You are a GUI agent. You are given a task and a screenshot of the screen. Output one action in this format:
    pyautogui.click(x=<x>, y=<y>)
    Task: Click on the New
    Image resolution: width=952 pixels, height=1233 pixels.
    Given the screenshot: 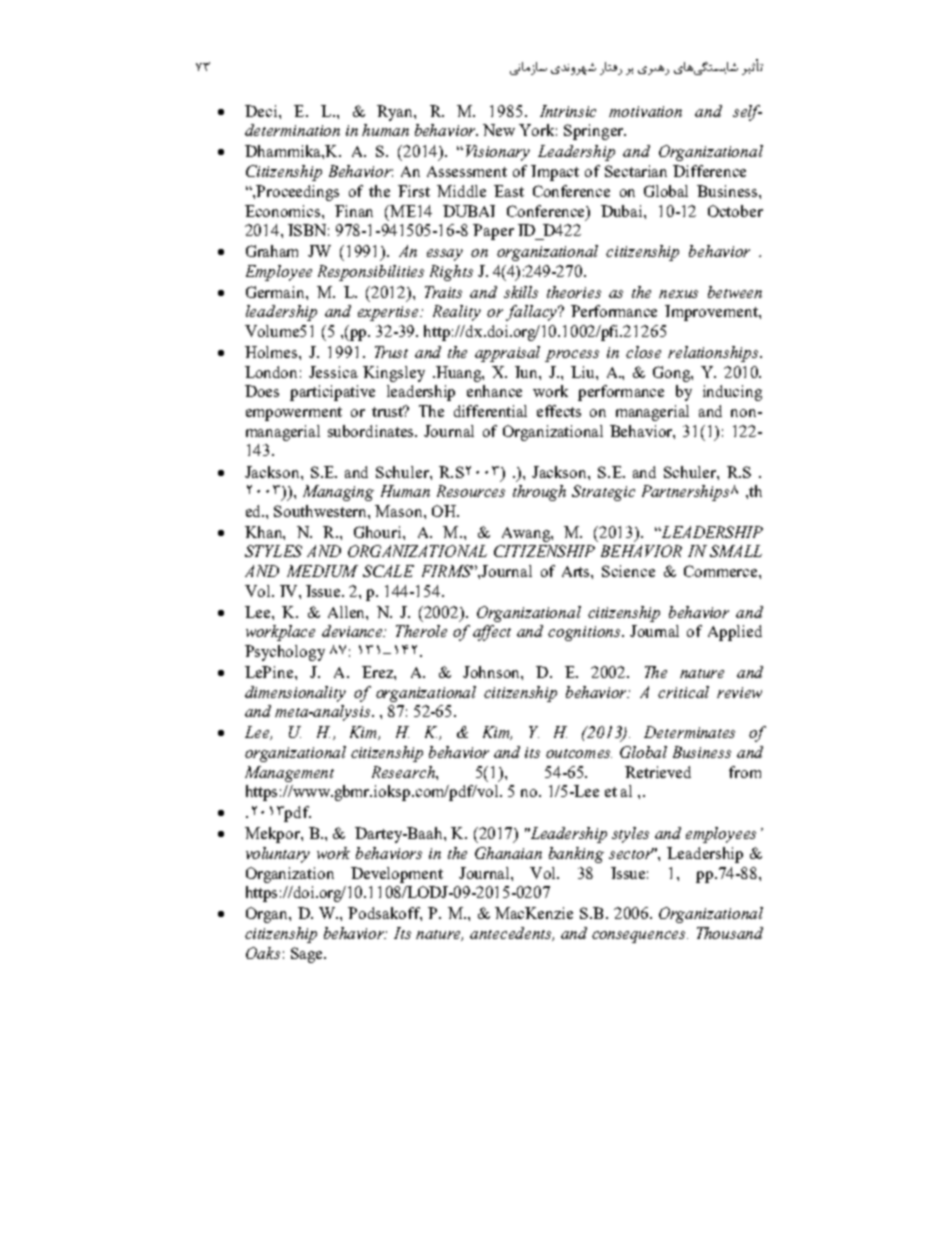 What is the action you would take?
    pyautogui.click(x=499, y=130)
